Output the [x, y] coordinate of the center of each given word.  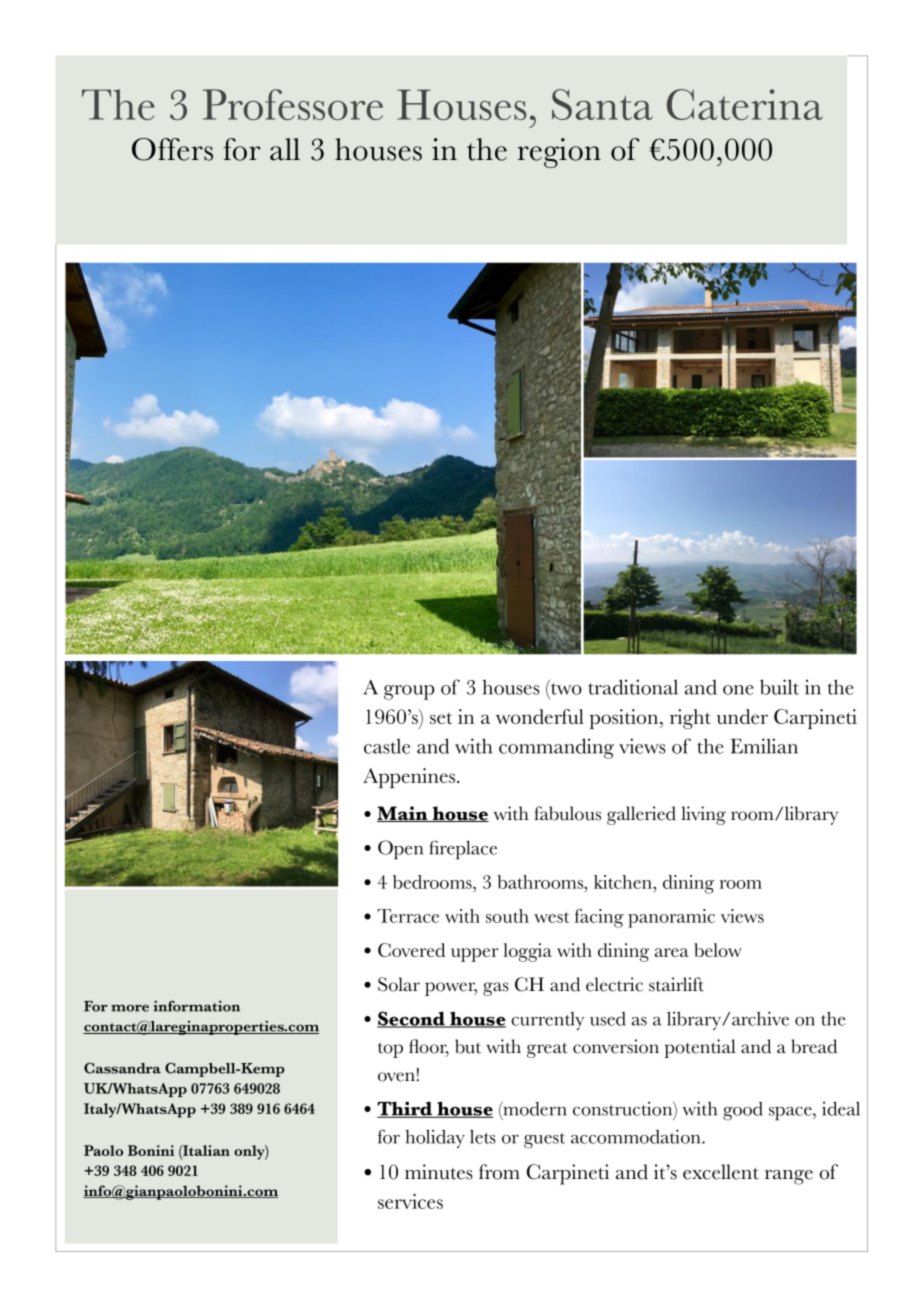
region [559, 153]
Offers [172, 149]
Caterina [745, 104]
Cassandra [122, 1068]
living [703, 815]
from [499, 1172]
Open [400, 850]
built [779, 687]
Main [403, 814]
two [566, 689]
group [409, 692]
